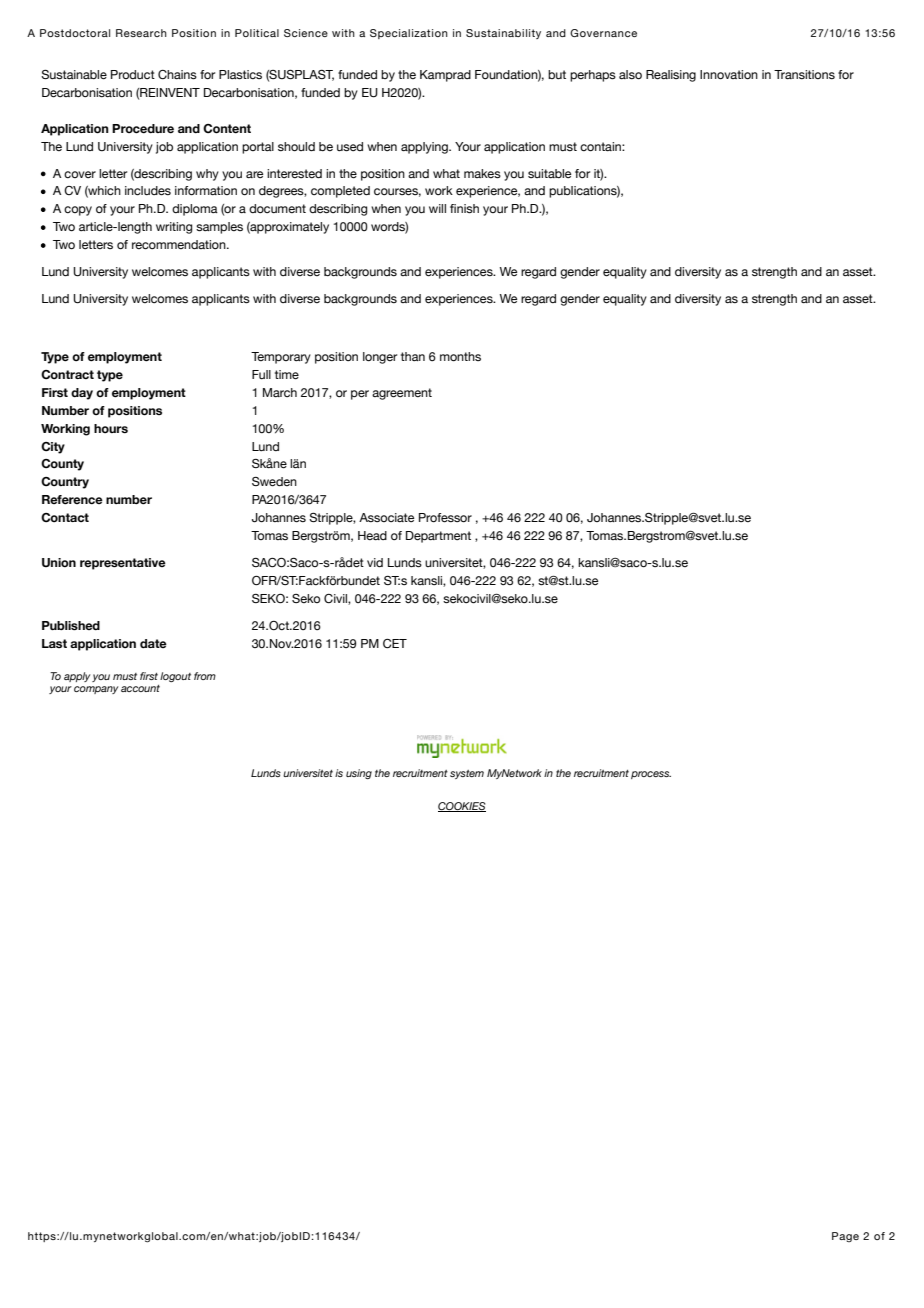 Image resolution: width=924 pixels, height=1308 pixels. I want to click on agreement, so click(402, 394).
